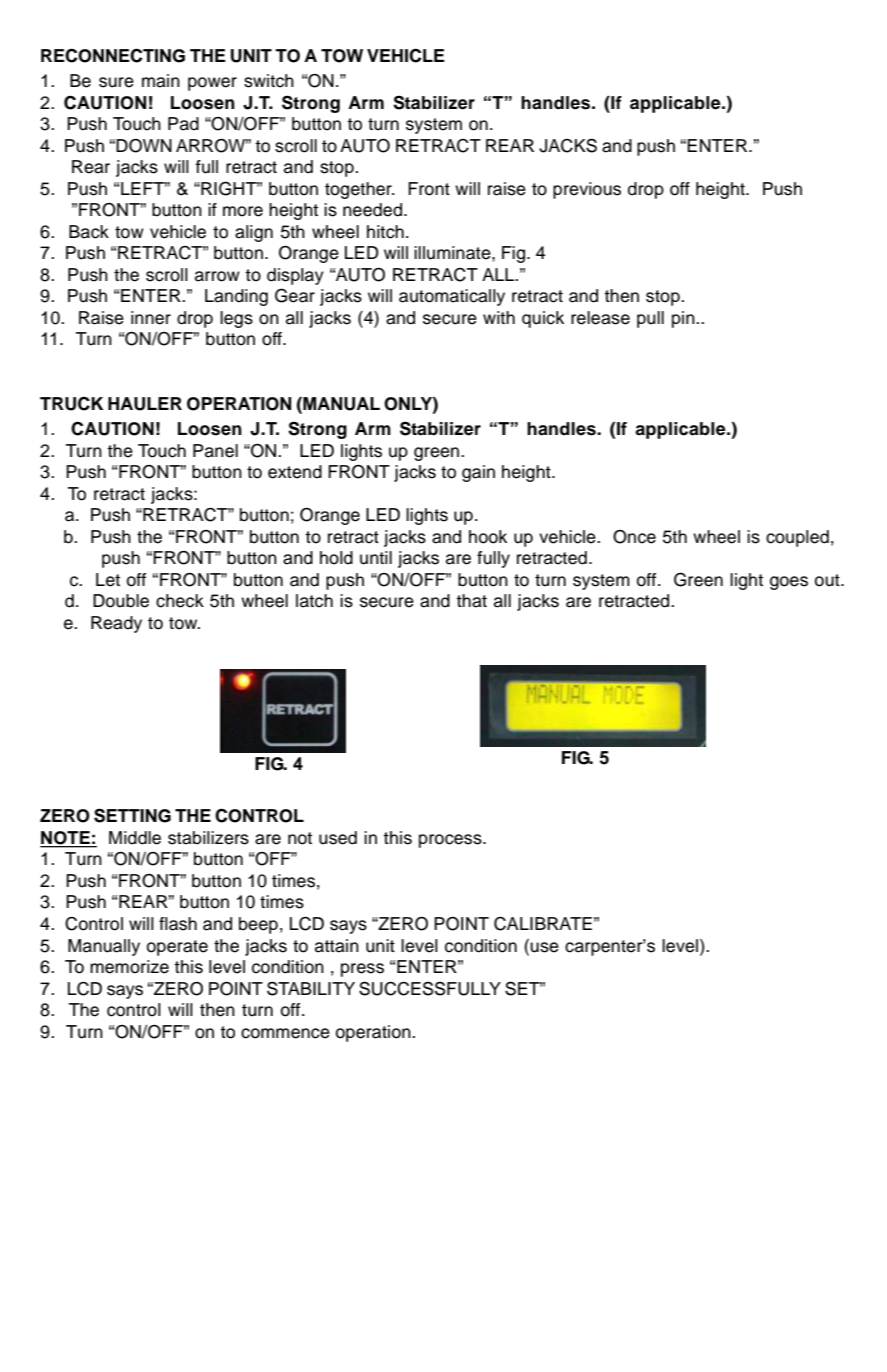  I want to click on pin, so click(684, 319).
